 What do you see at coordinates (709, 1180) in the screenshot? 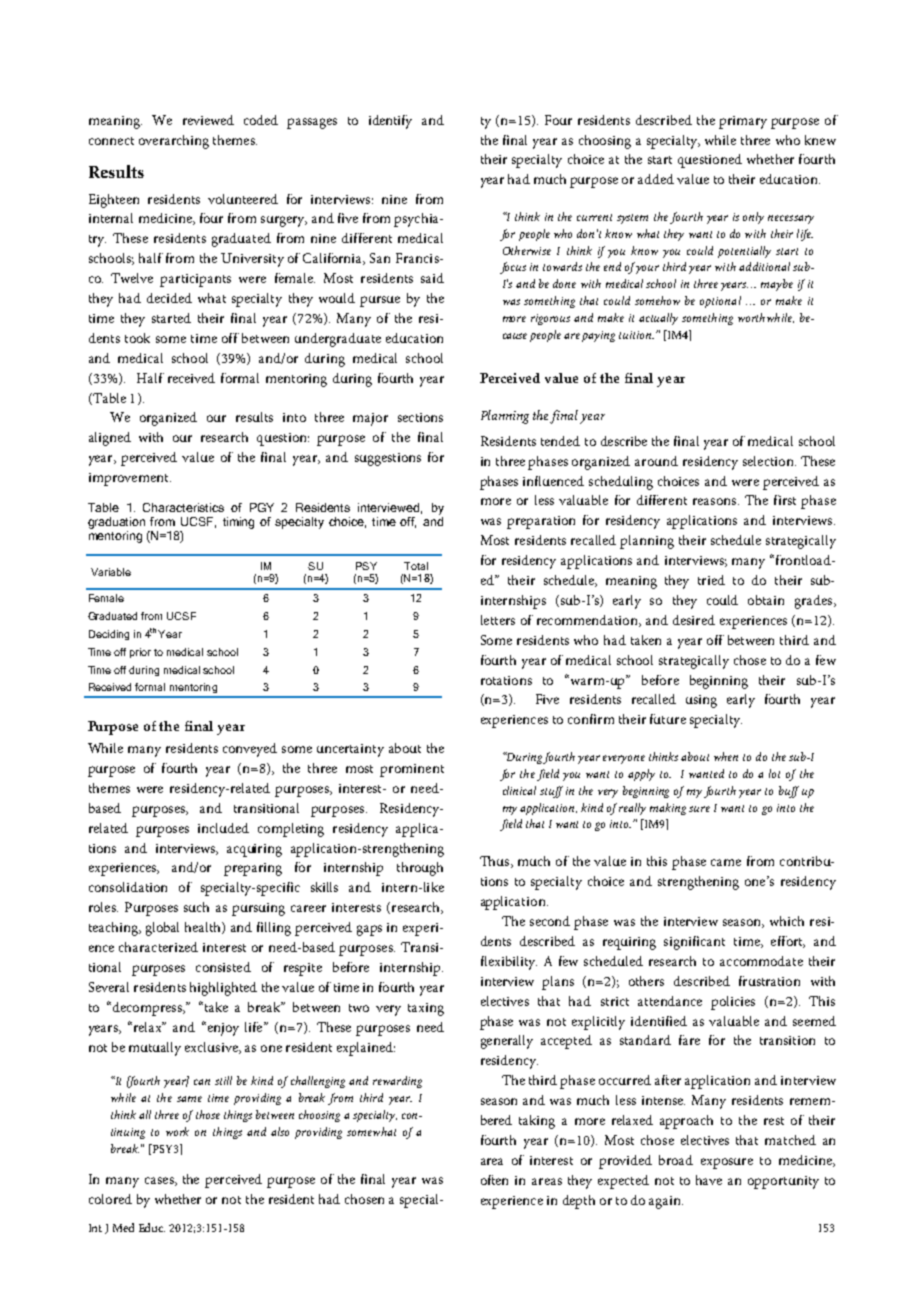
I see `have` at bounding box center [709, 1180].
